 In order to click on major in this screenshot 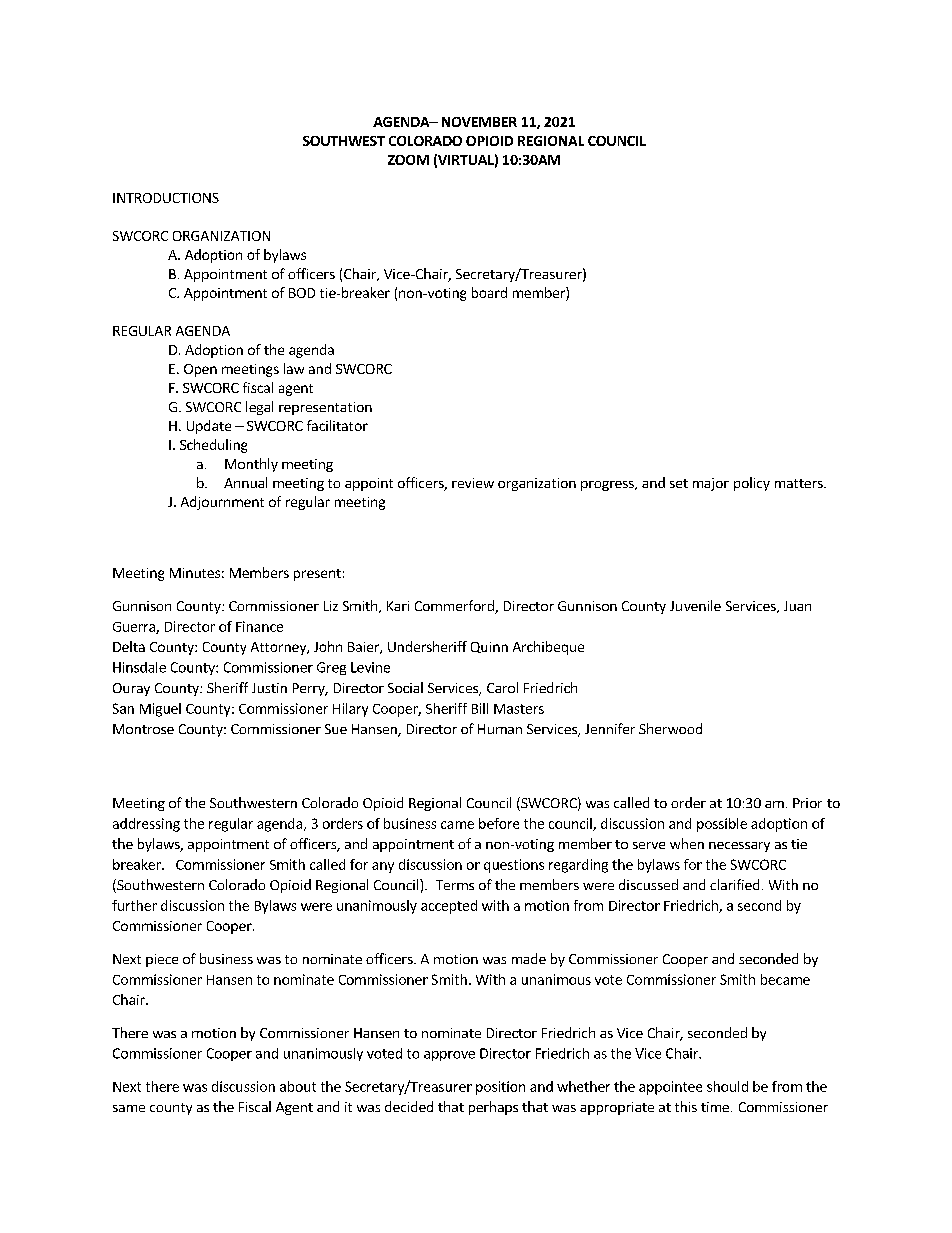, I will do `click(711, 484)`.
